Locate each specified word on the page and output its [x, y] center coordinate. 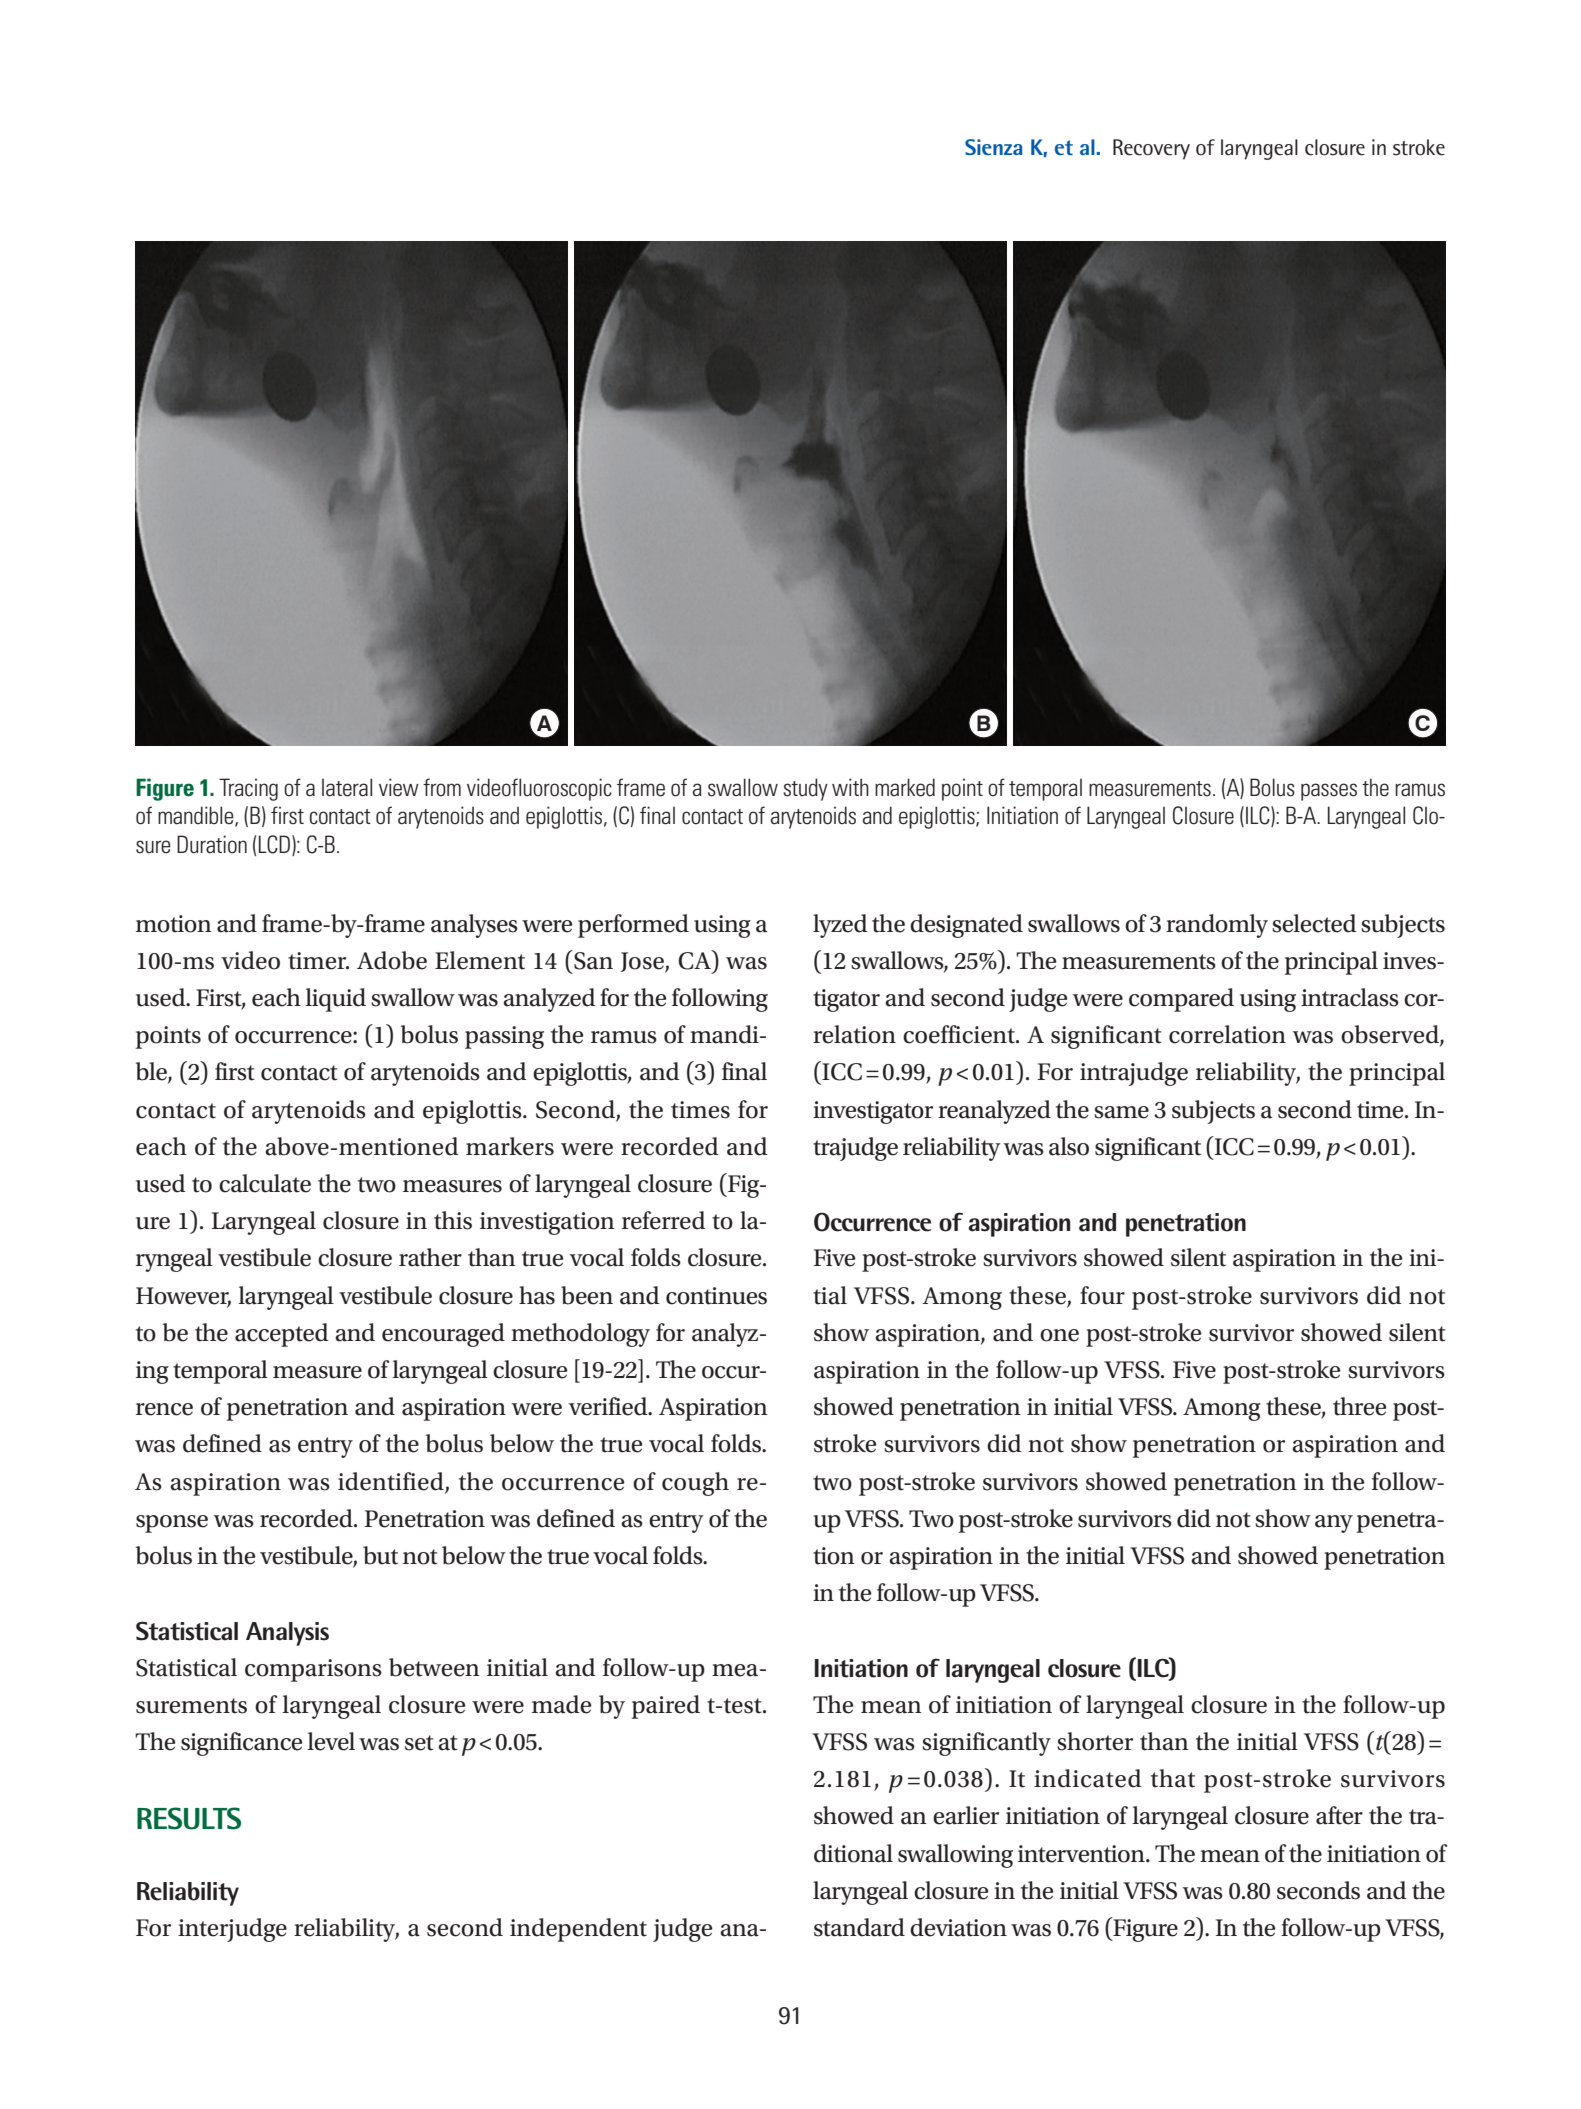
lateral [347, 787]
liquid [335, 1000]
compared [1181, 1000]
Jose [643, 962]
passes [1329, 792]
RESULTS [189, 1818]
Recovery [1151, 149]
